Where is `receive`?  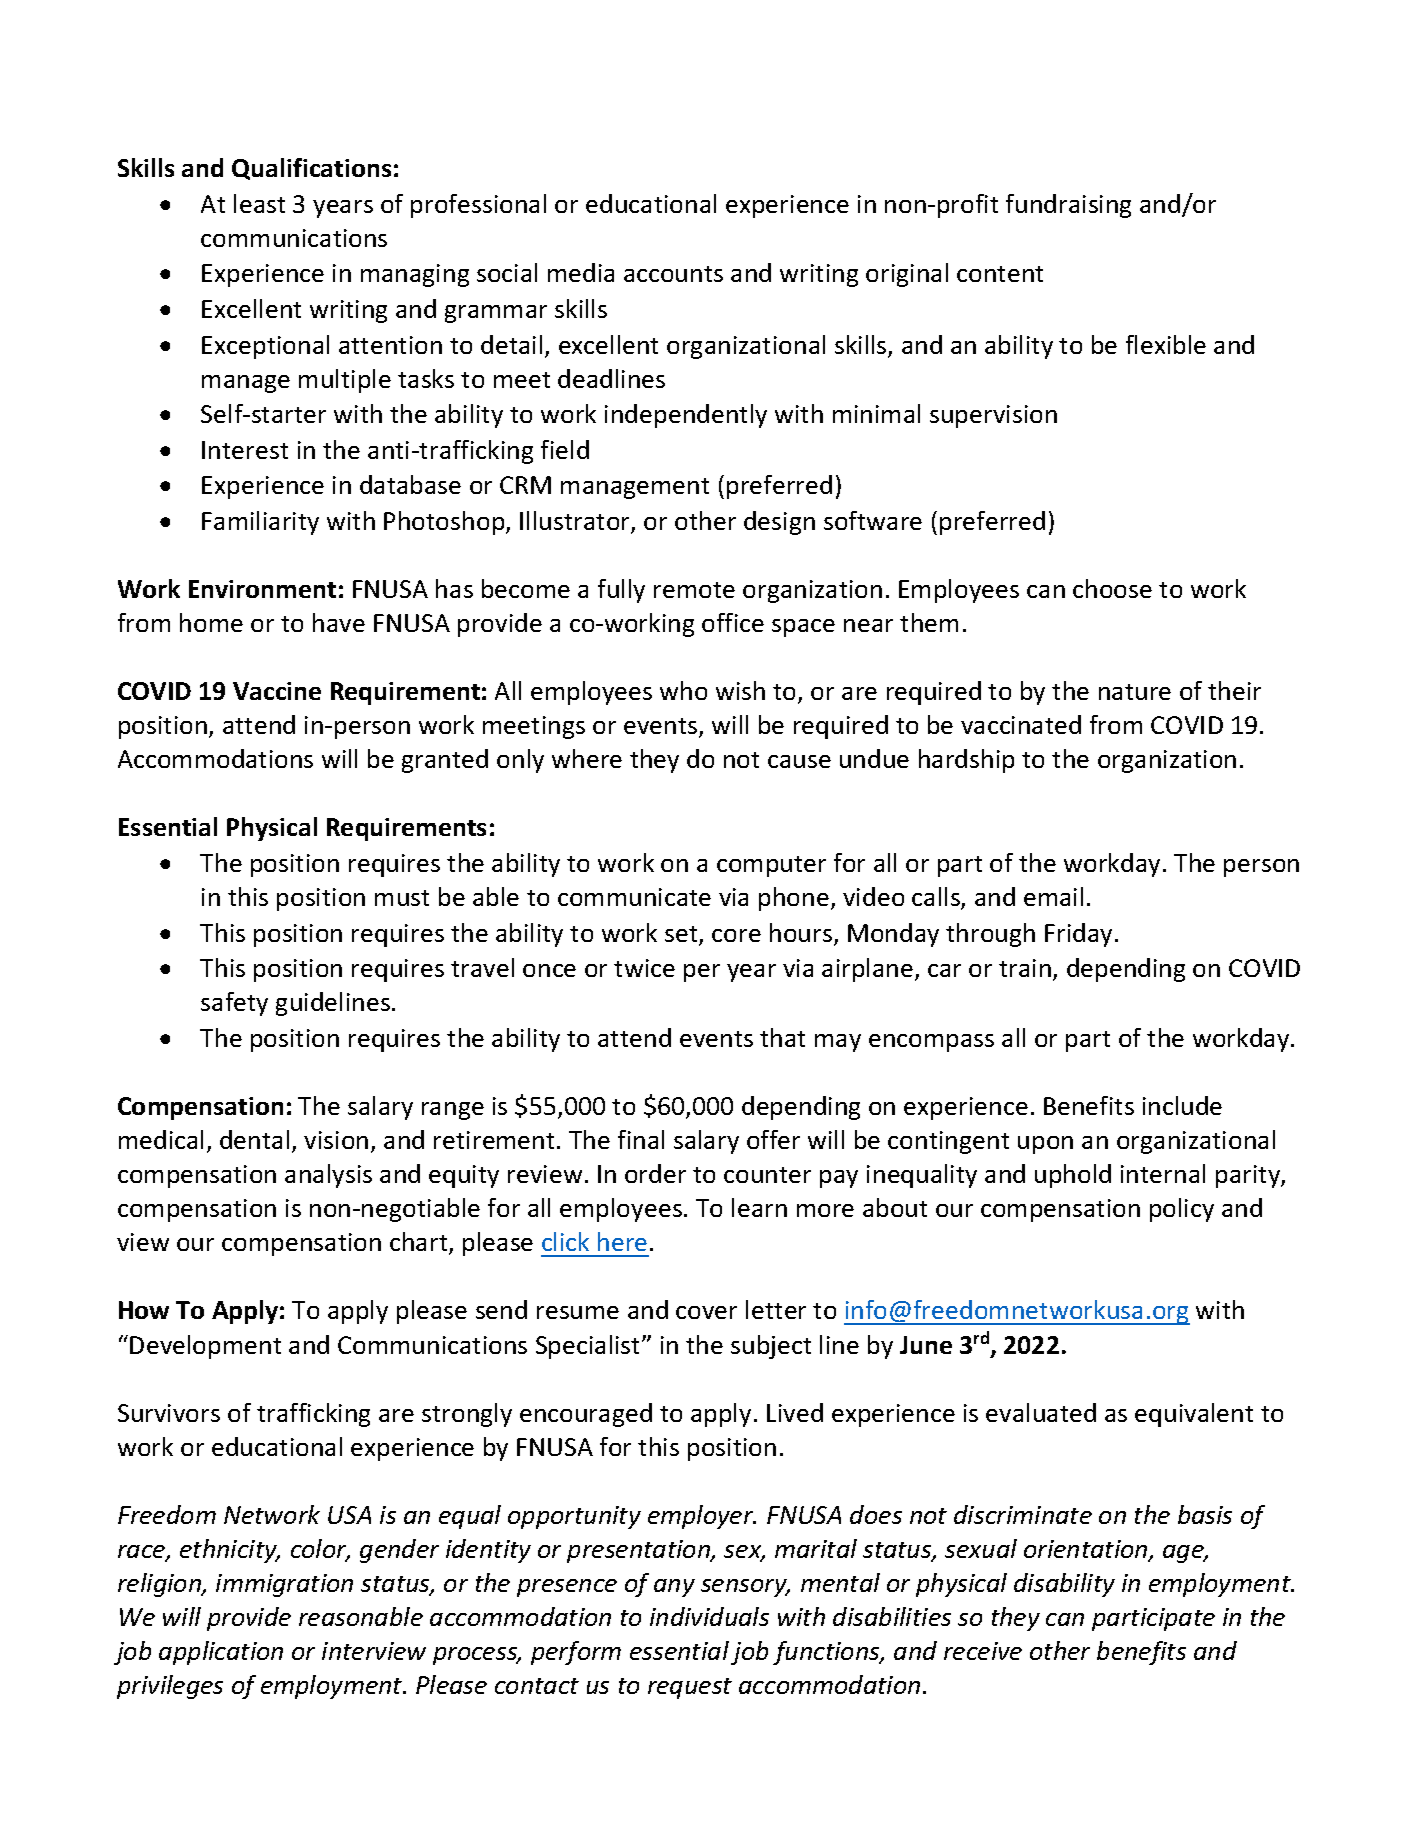 receive is located at coordinates (983, 1651).
